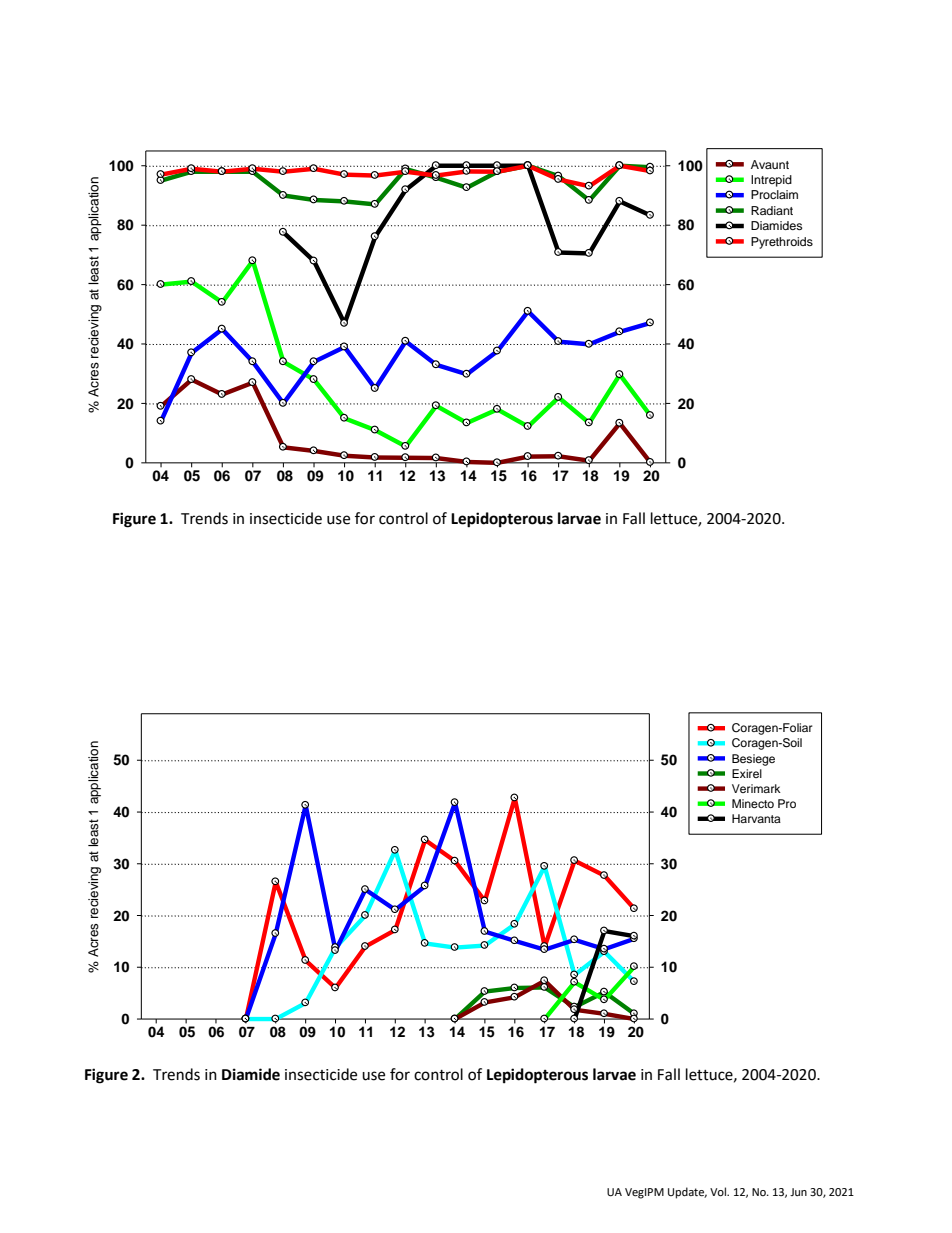 The width and height of the page is (952, 1233). I want to click on Avaunt, so click(770, 164).
